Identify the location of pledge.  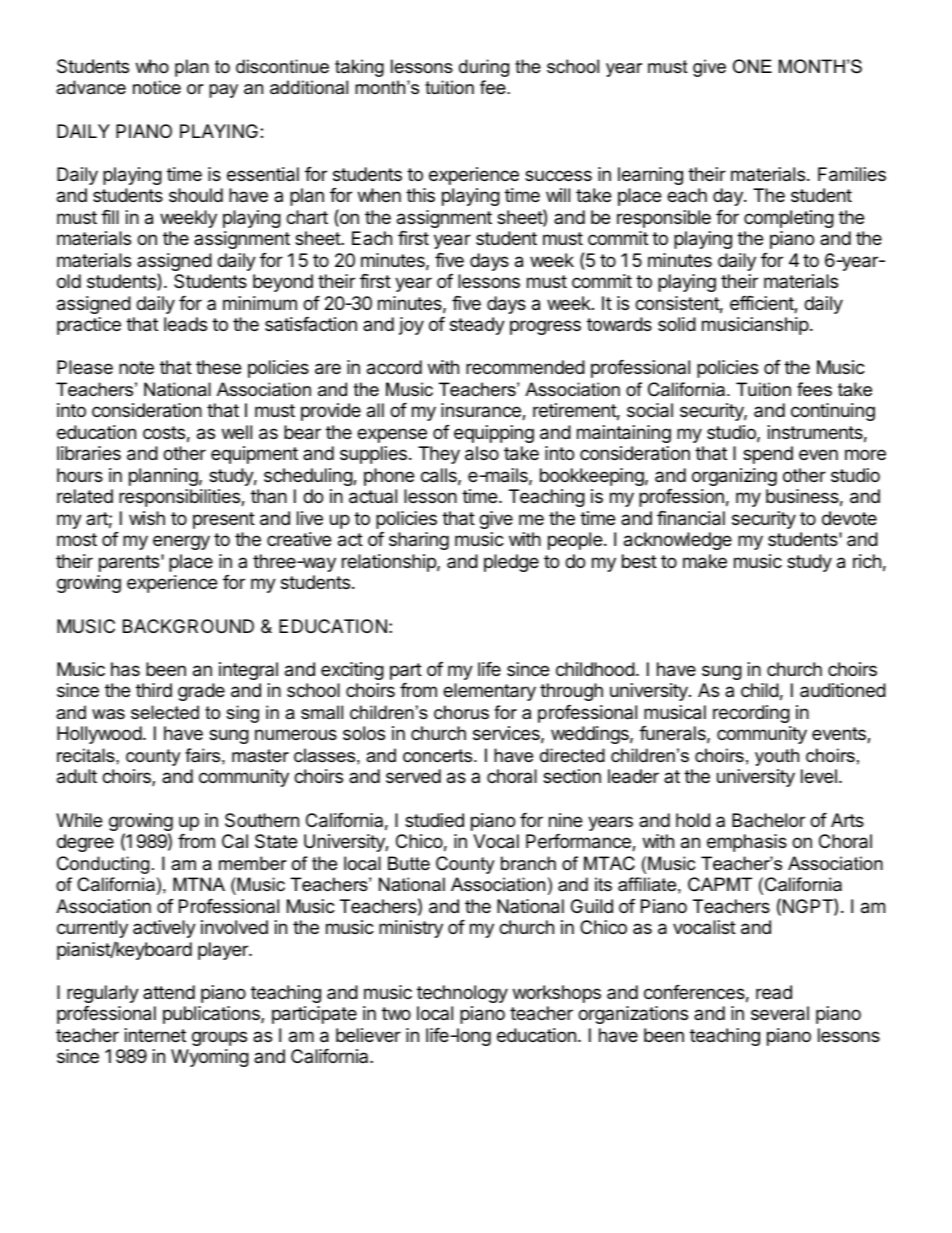
(511, 563).
